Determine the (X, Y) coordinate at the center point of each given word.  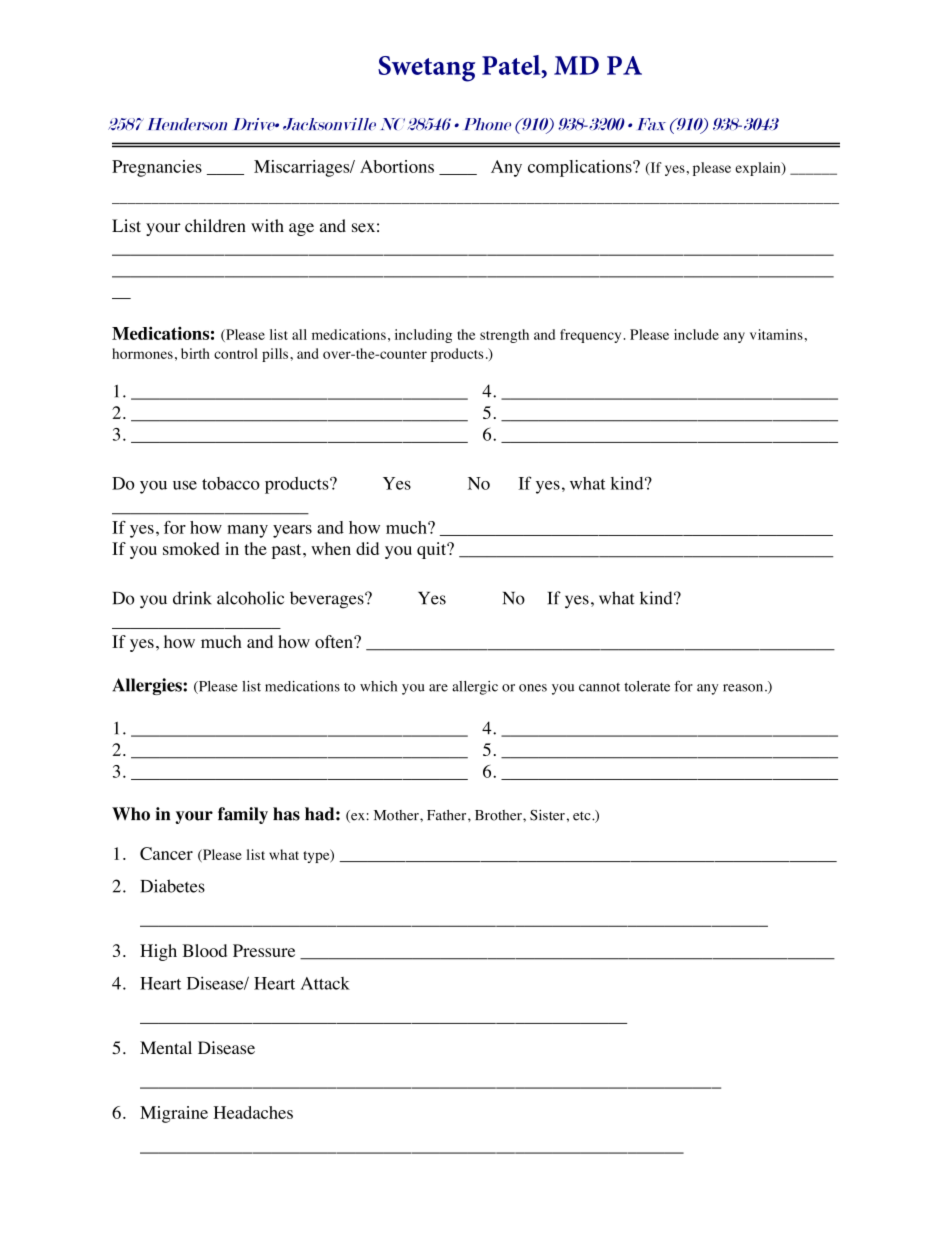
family (243, 815)
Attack (325, 983)
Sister (547, 815)
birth (195, 353)
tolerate (647, 686)
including (423, 336)
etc (583, 816)
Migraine (174, 1114)
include (696, 334)
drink (192, 598)
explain (759, 169)
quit (433, 550)
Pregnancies (157, 168)
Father (448, 815)
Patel (512, 65)
